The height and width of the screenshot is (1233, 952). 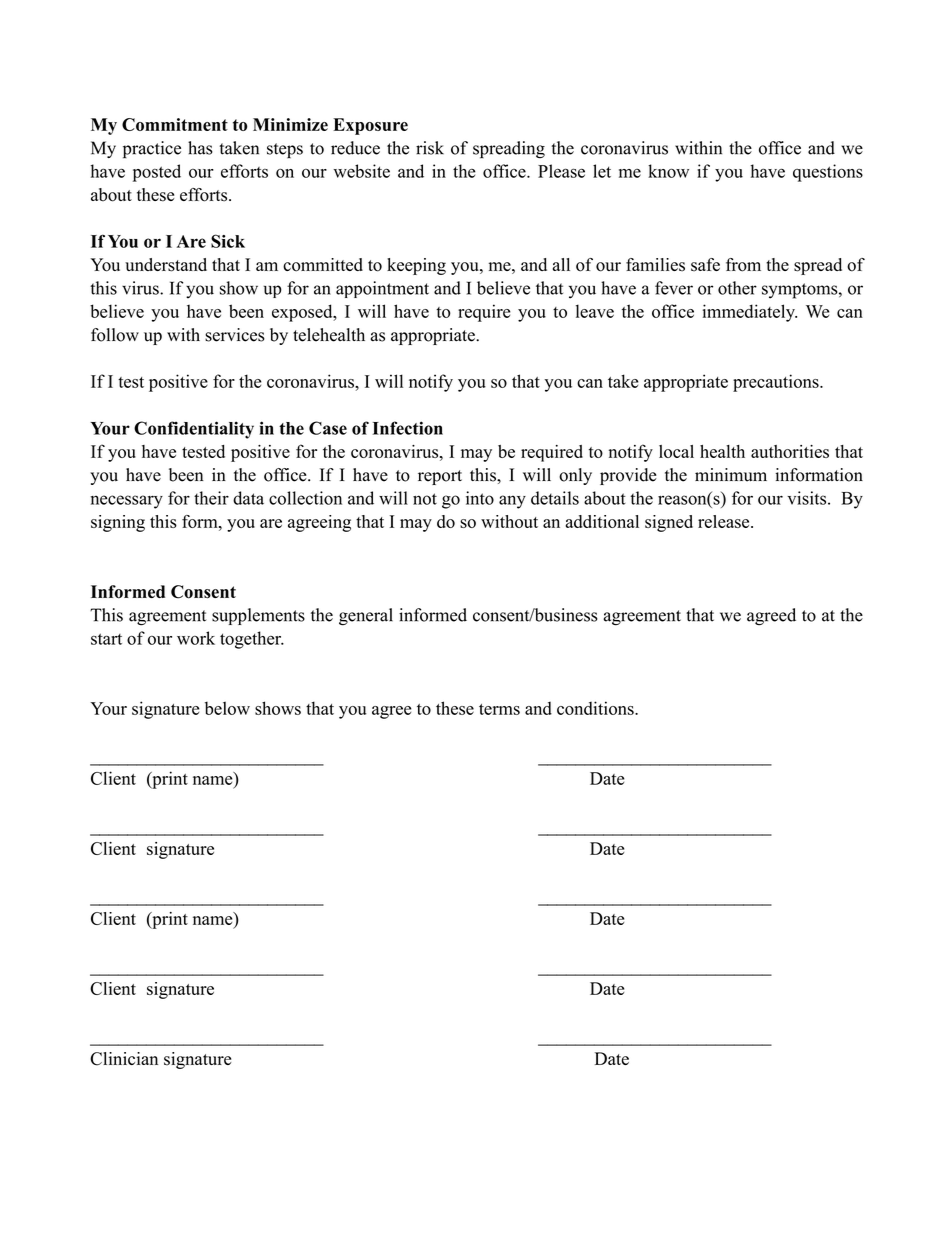 What do you see at coordinates (430, 148) in the screenshot?
I see `risk` at bounding box center [430, 148].
